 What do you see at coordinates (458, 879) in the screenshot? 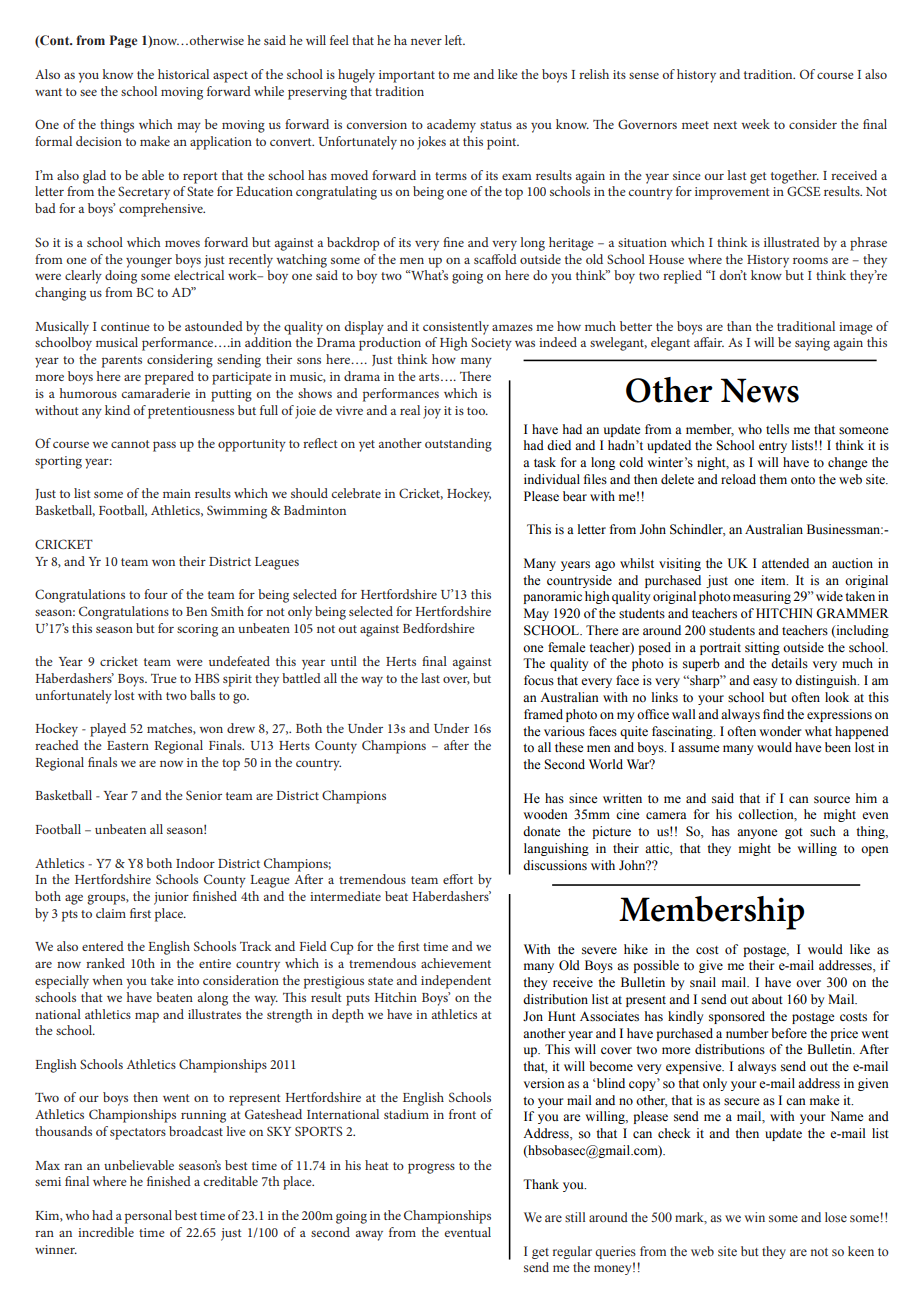
I see `effort` at bounding box center [458, 879].
